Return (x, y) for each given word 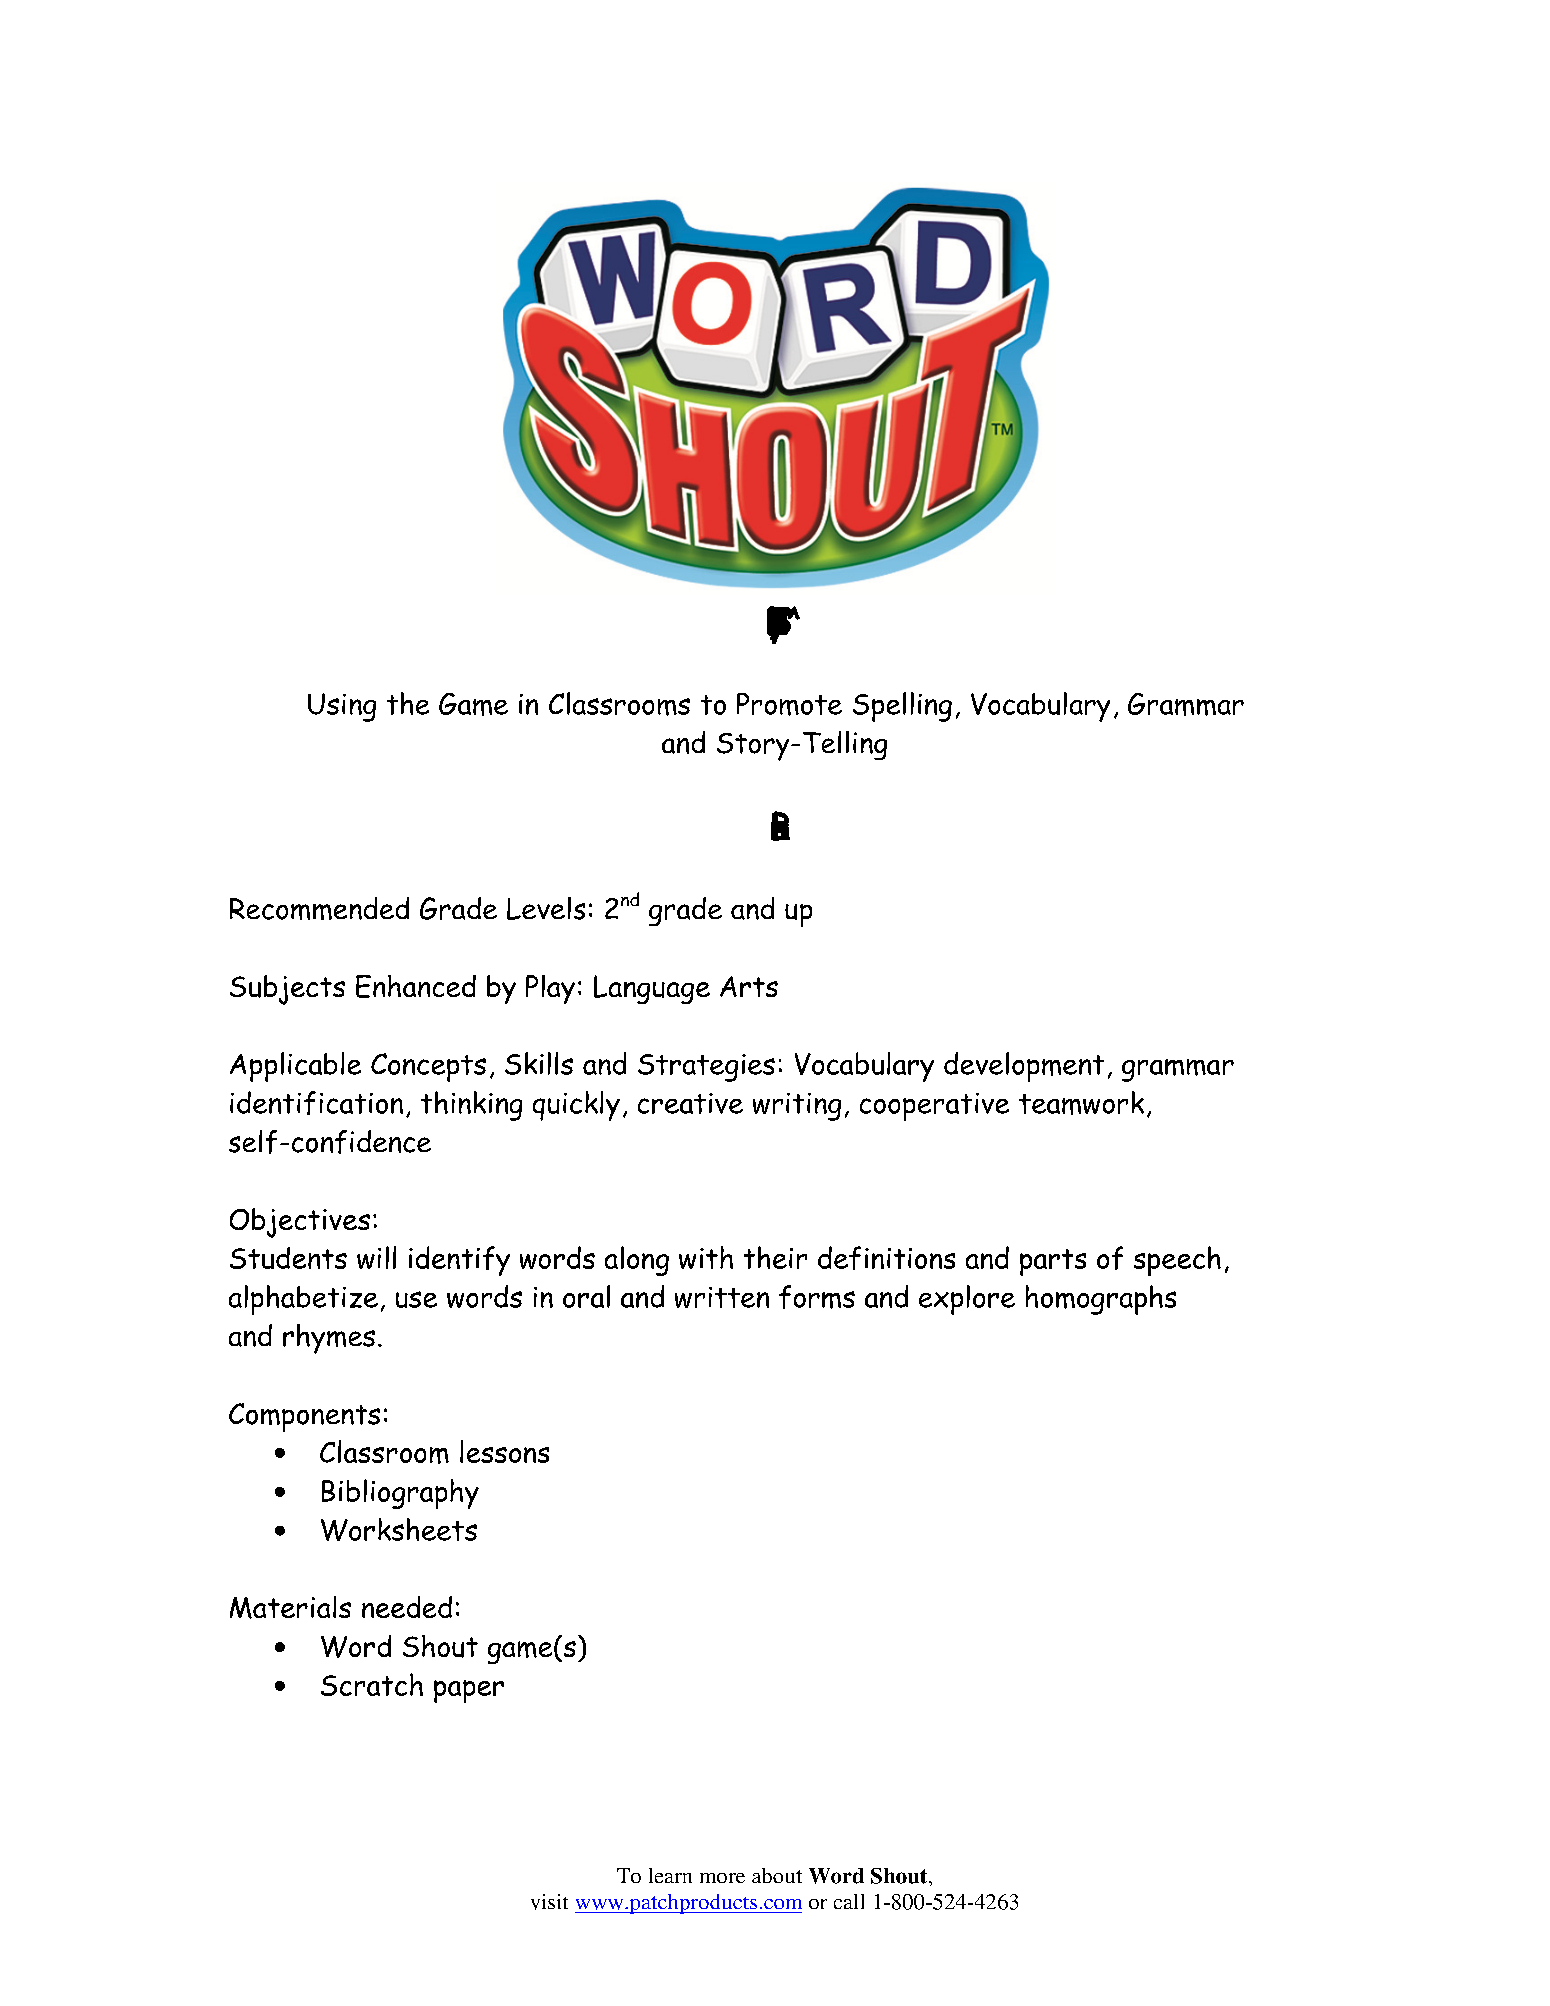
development (1024, 1067)
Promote (789, 704)
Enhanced (416, 986)
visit (549, 1902)
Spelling (902, 707)
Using (342, 707)
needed (407, 1607)
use (416, 1299)
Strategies (706, 1068)
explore (967, 1300)
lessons (504, 1451)
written (722, 1297)
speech (1177, 1261)
